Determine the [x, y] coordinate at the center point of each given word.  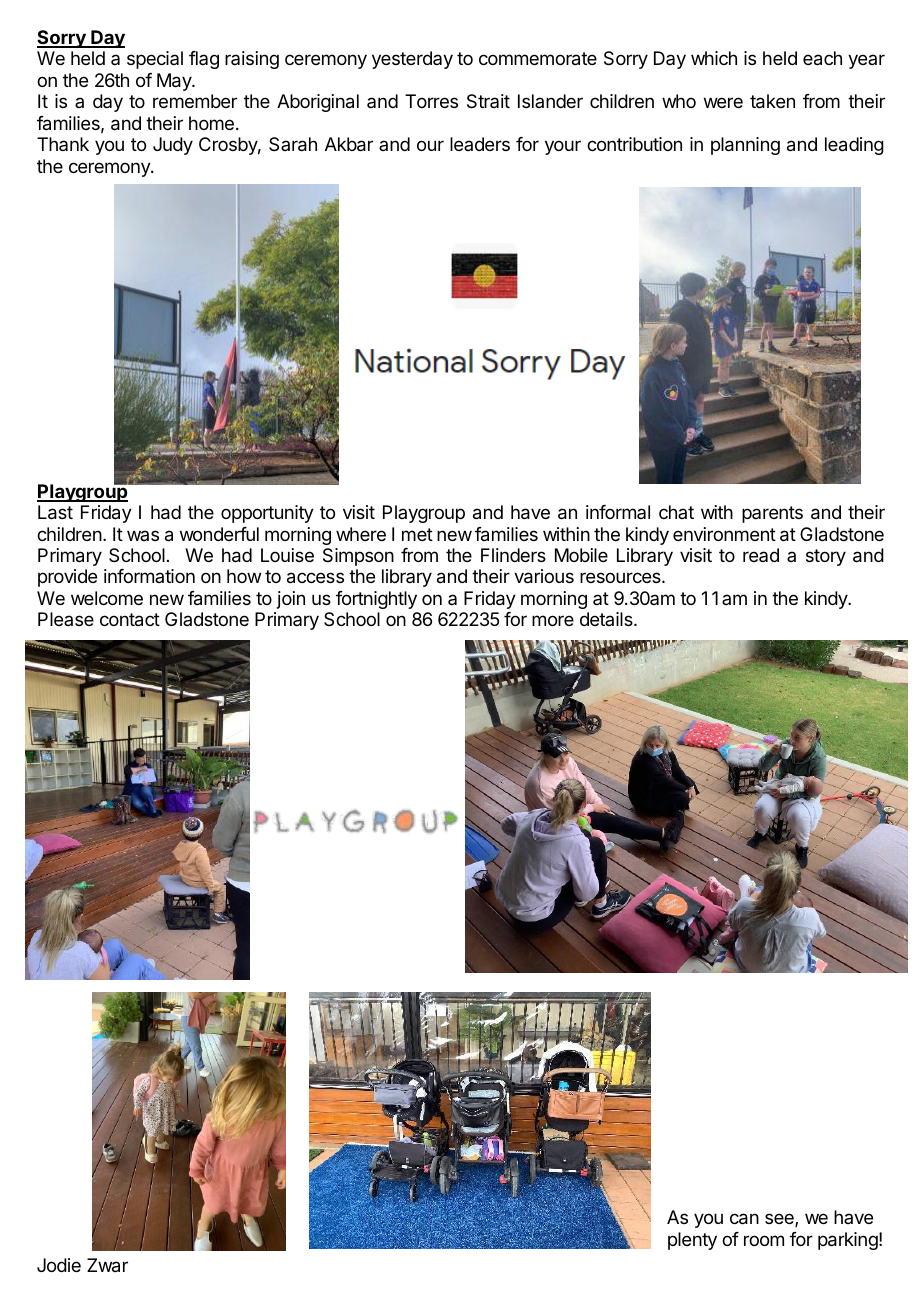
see [780, 1220]
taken [772, 101]
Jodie [59, 1265]
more [553, 620]
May [175, 82]
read [761, 555]
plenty [692, 1241]
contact [130, 620]
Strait [488, 101]
